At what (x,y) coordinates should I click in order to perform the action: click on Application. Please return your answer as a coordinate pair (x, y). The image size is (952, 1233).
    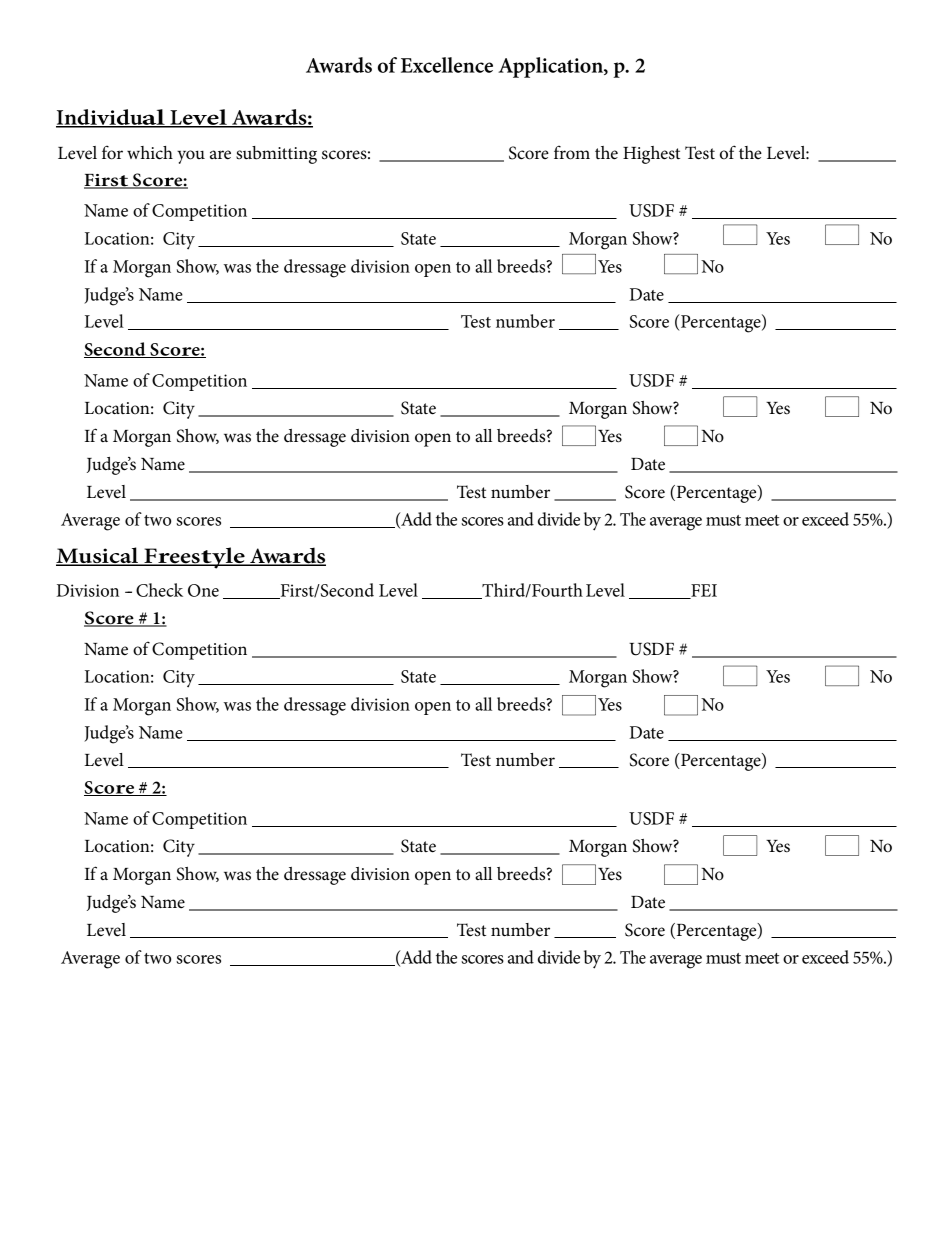
    Looking at the image, I should click on (551, 67).
